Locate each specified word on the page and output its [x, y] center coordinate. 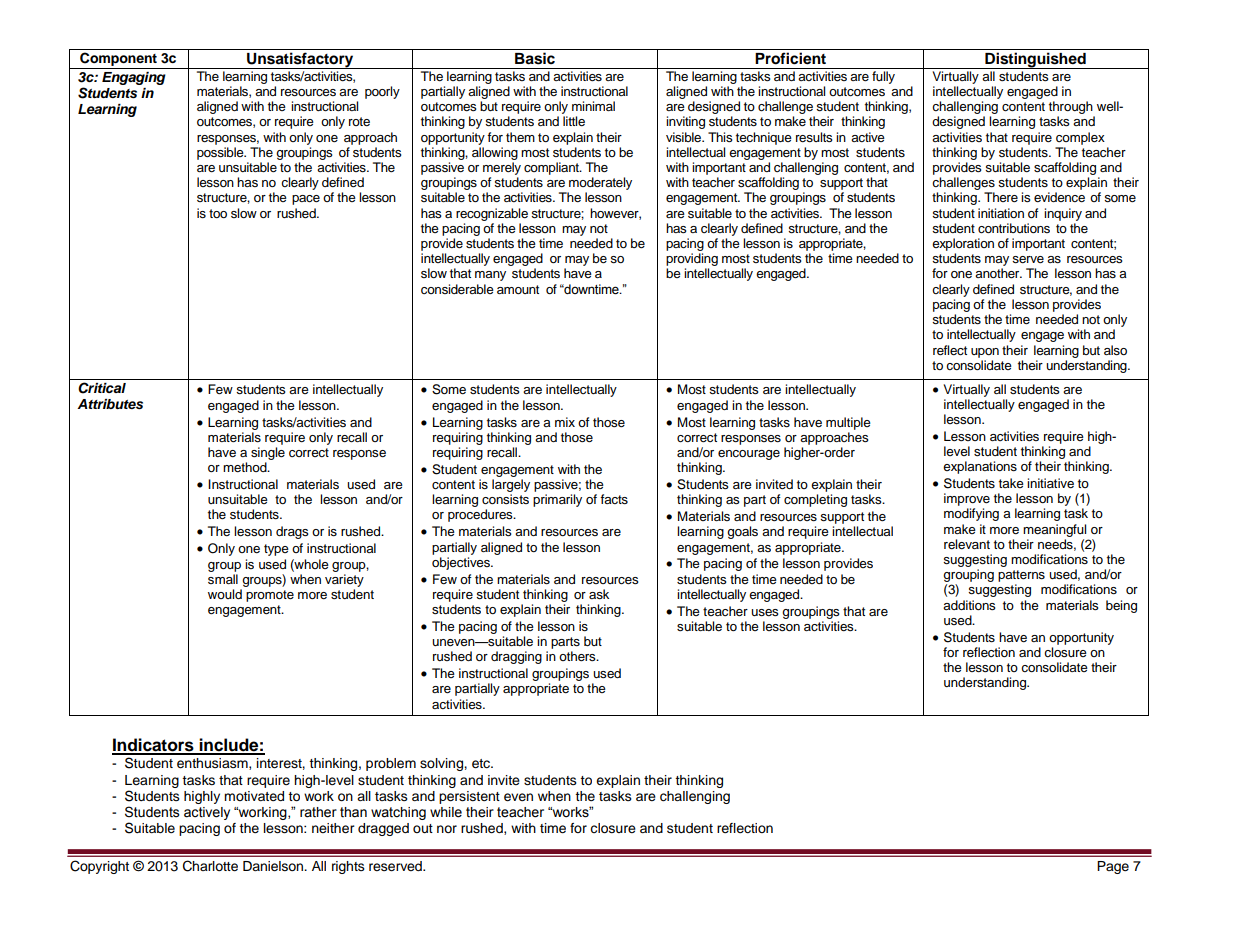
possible [221, 153]
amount [518, 289]
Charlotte [210, 866]
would [225, 594]
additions [969, 605]
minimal [593, 106]
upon [985, 353]
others [578, 656]
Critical [102, 388]
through [1071, 107]
